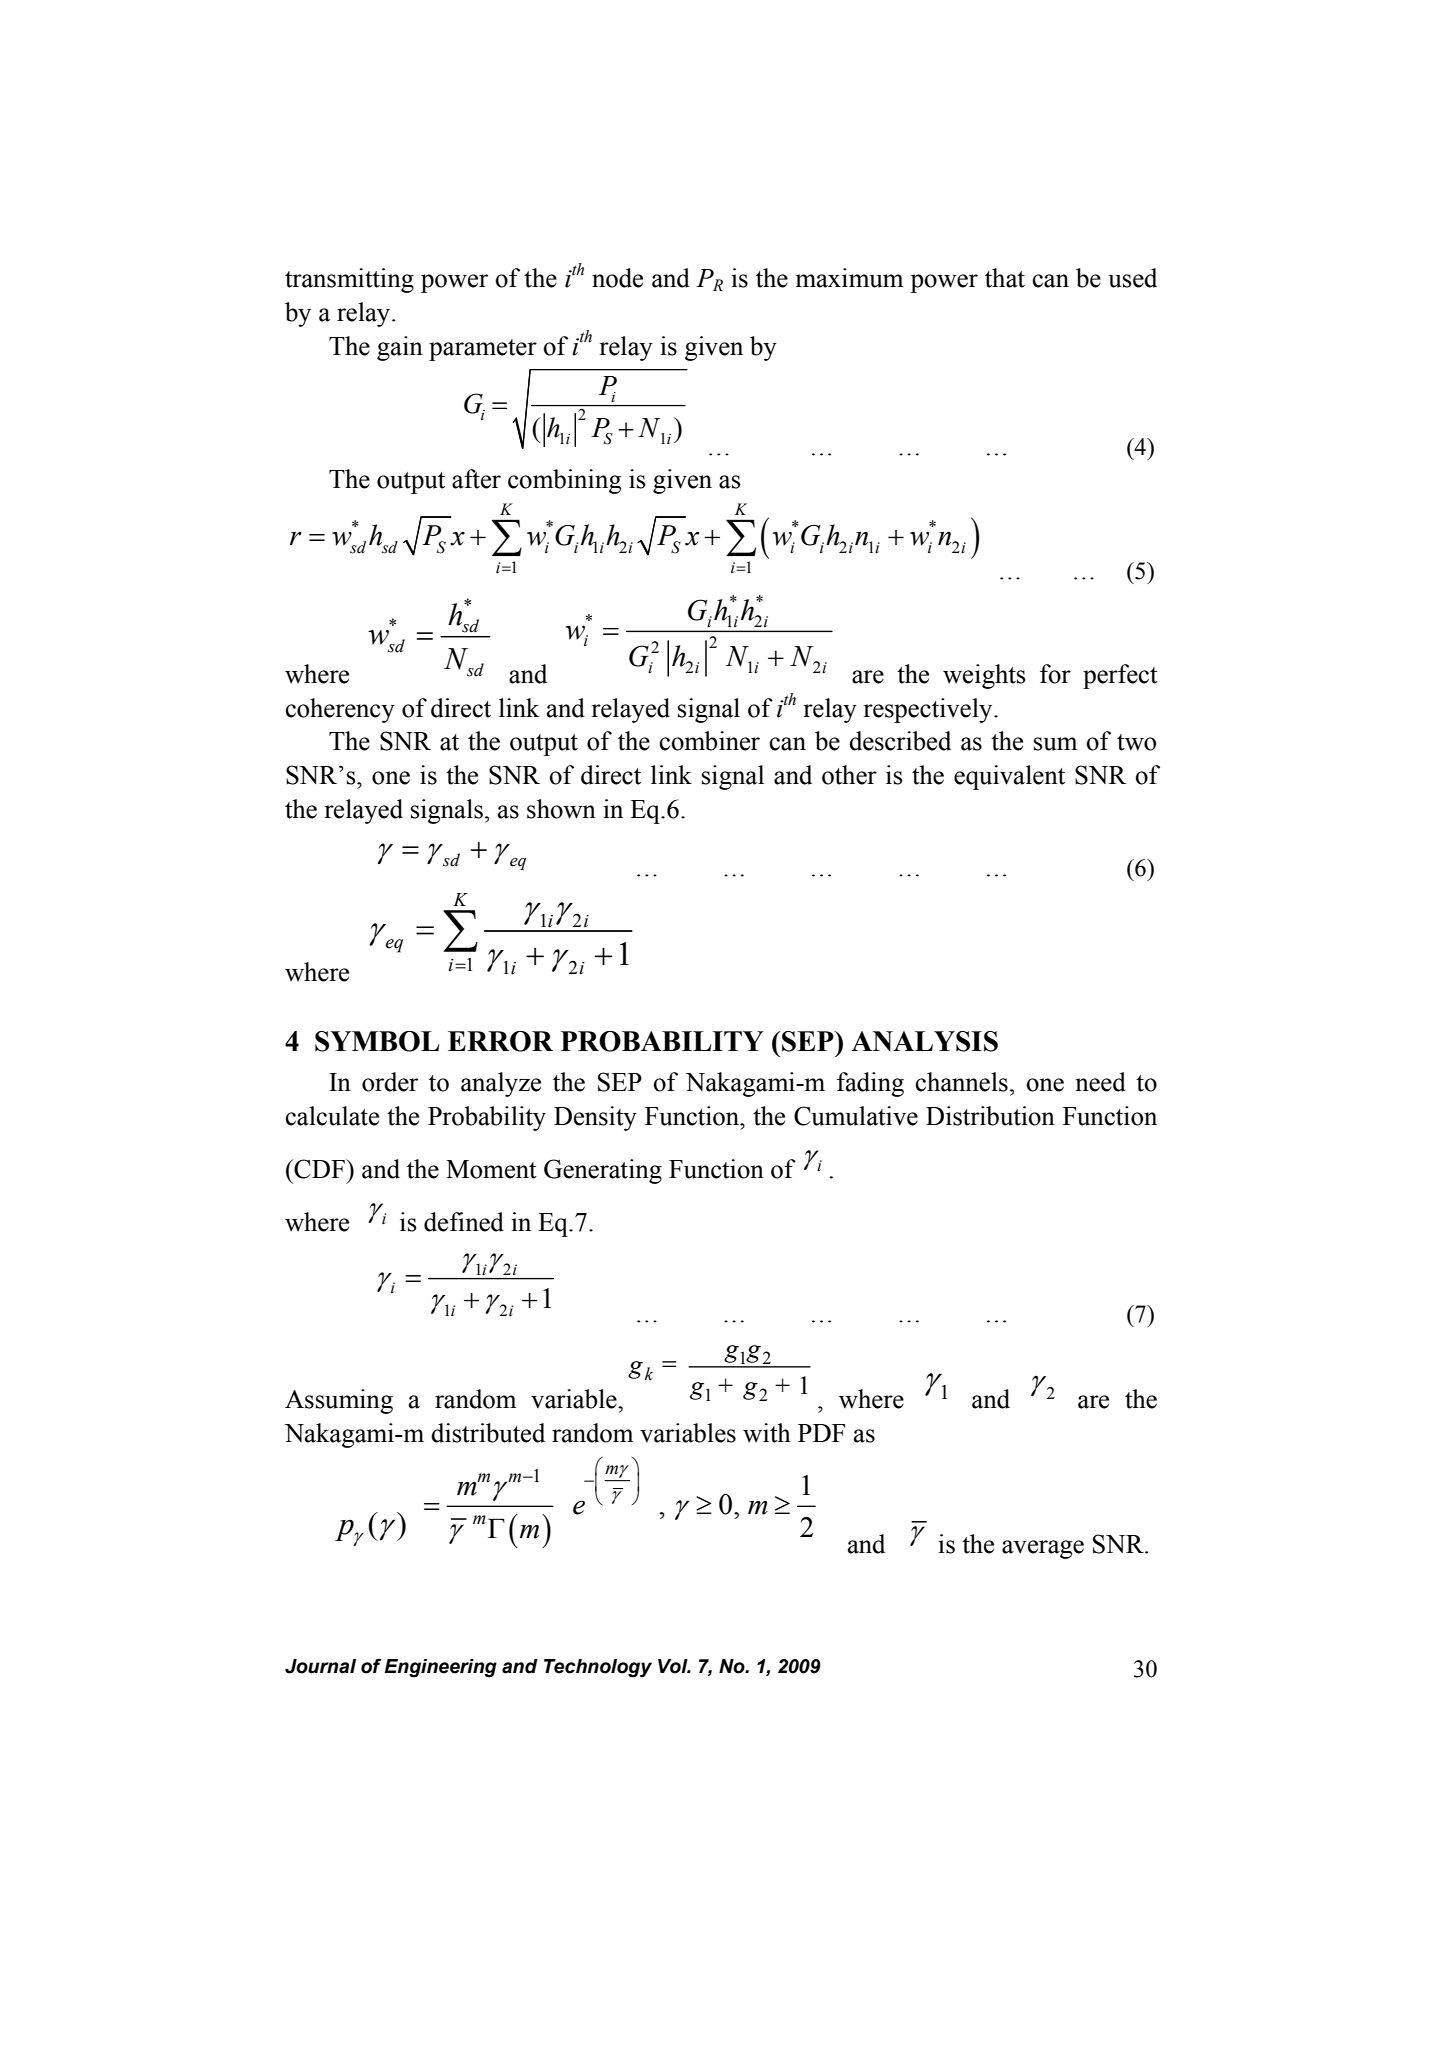 This screenshot has width=1445, height=2045. I want to click on SYMBOL, so click(377, 1041).
